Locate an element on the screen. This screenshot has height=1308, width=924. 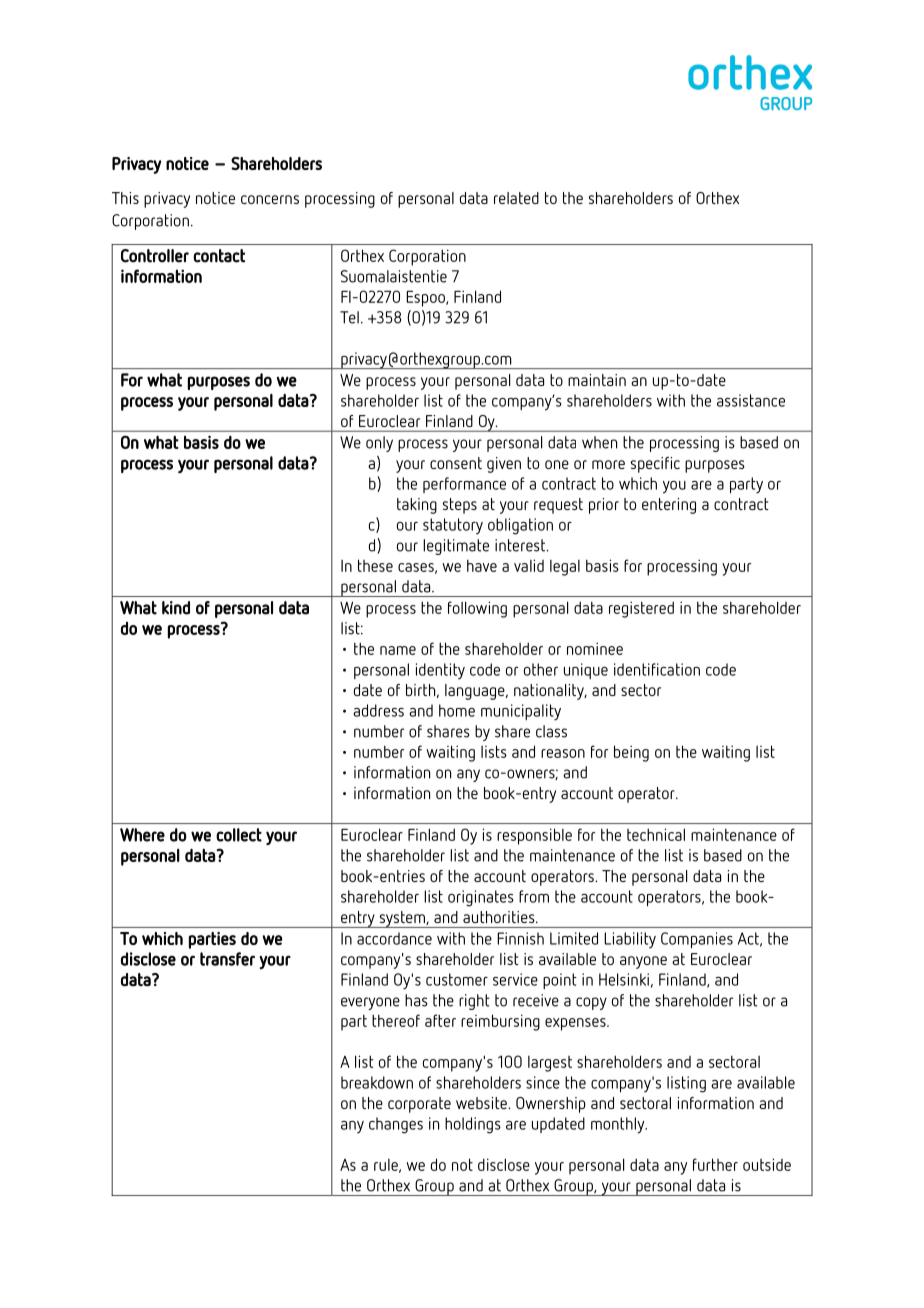
maintain is located at coordinates (597, 380).
